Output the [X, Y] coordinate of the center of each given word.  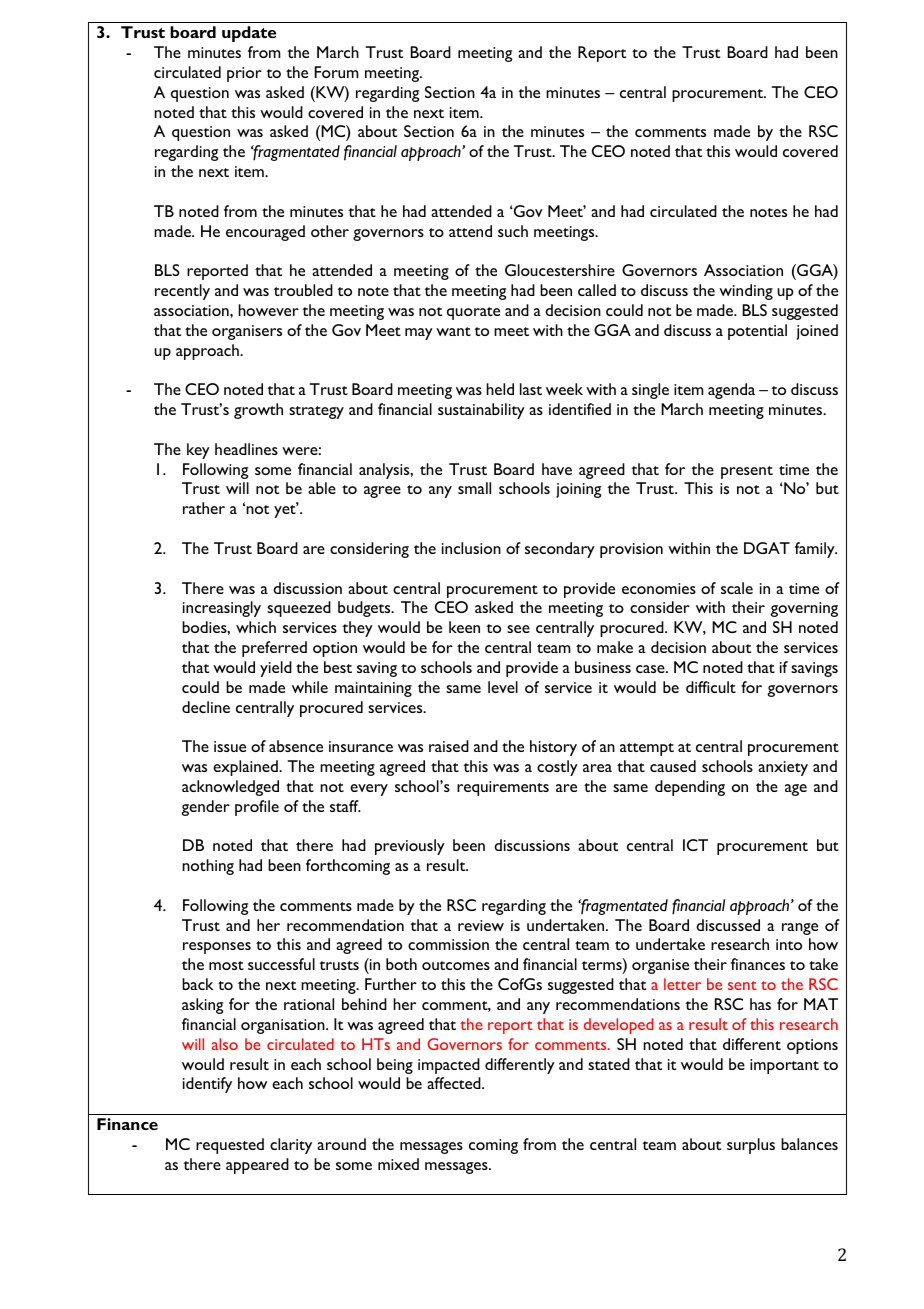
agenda [731, 391]
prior [244, 74]
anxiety [783, 768]
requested [230, 1146]
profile [257, 808]
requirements [503, 788]
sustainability [481, 411]
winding [746, 292]
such [513, 231]
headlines [246, 449]
